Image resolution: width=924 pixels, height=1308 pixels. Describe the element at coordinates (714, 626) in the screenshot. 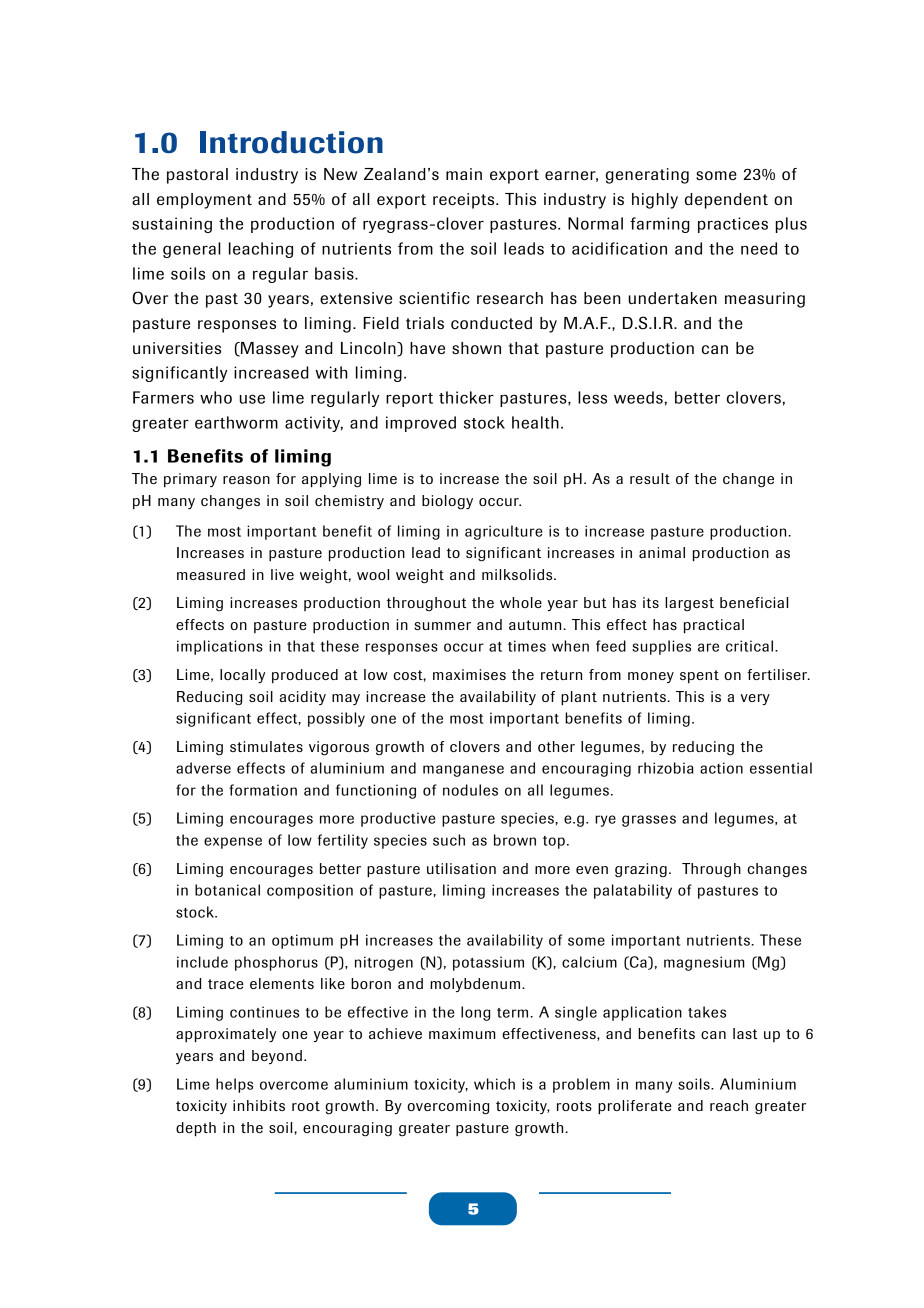

I see `practical` at that location.
